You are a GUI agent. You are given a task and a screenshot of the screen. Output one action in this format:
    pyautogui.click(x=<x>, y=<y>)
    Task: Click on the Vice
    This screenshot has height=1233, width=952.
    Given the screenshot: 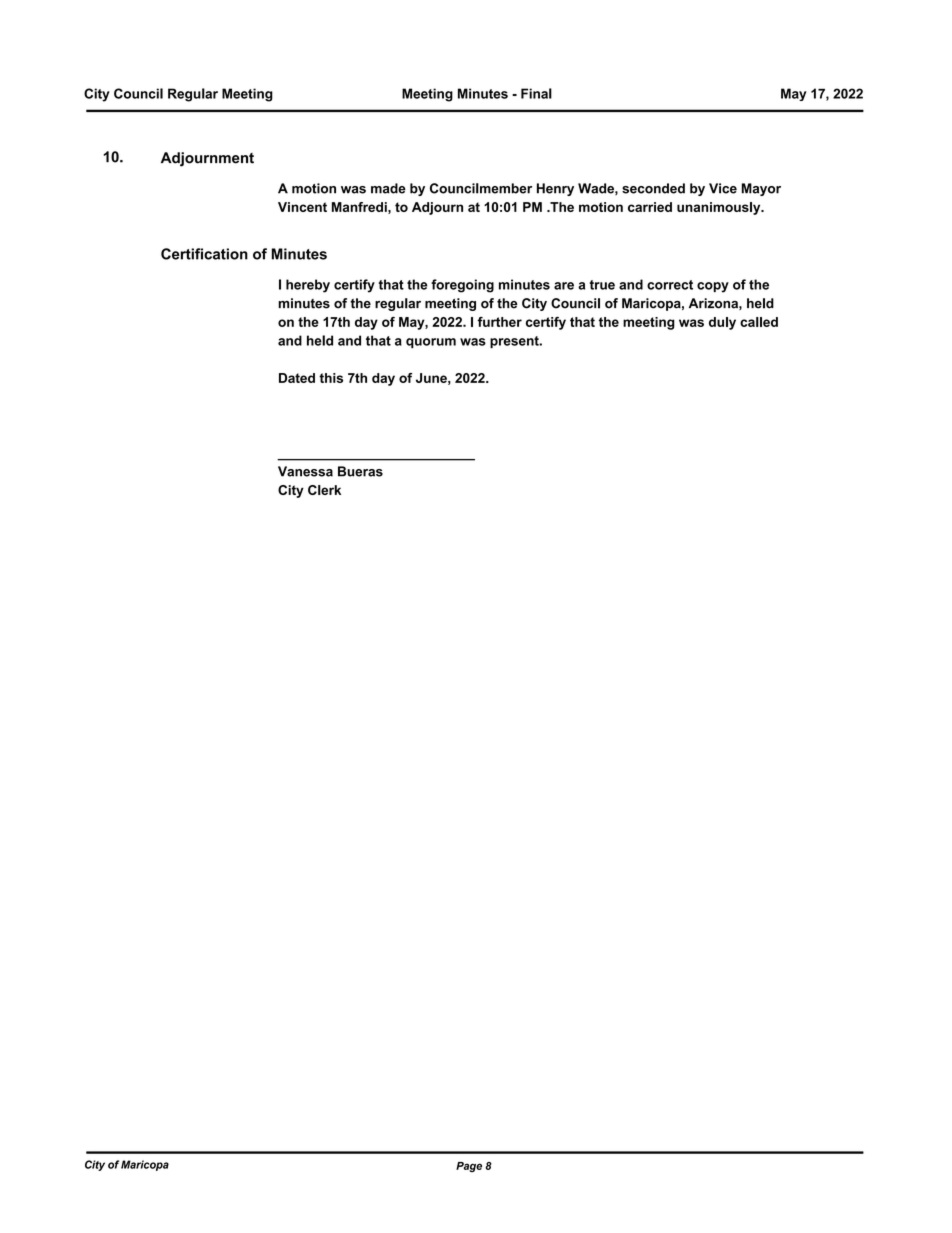 What is the action you would take?
    pyautogui.click(x=723, y=188)
